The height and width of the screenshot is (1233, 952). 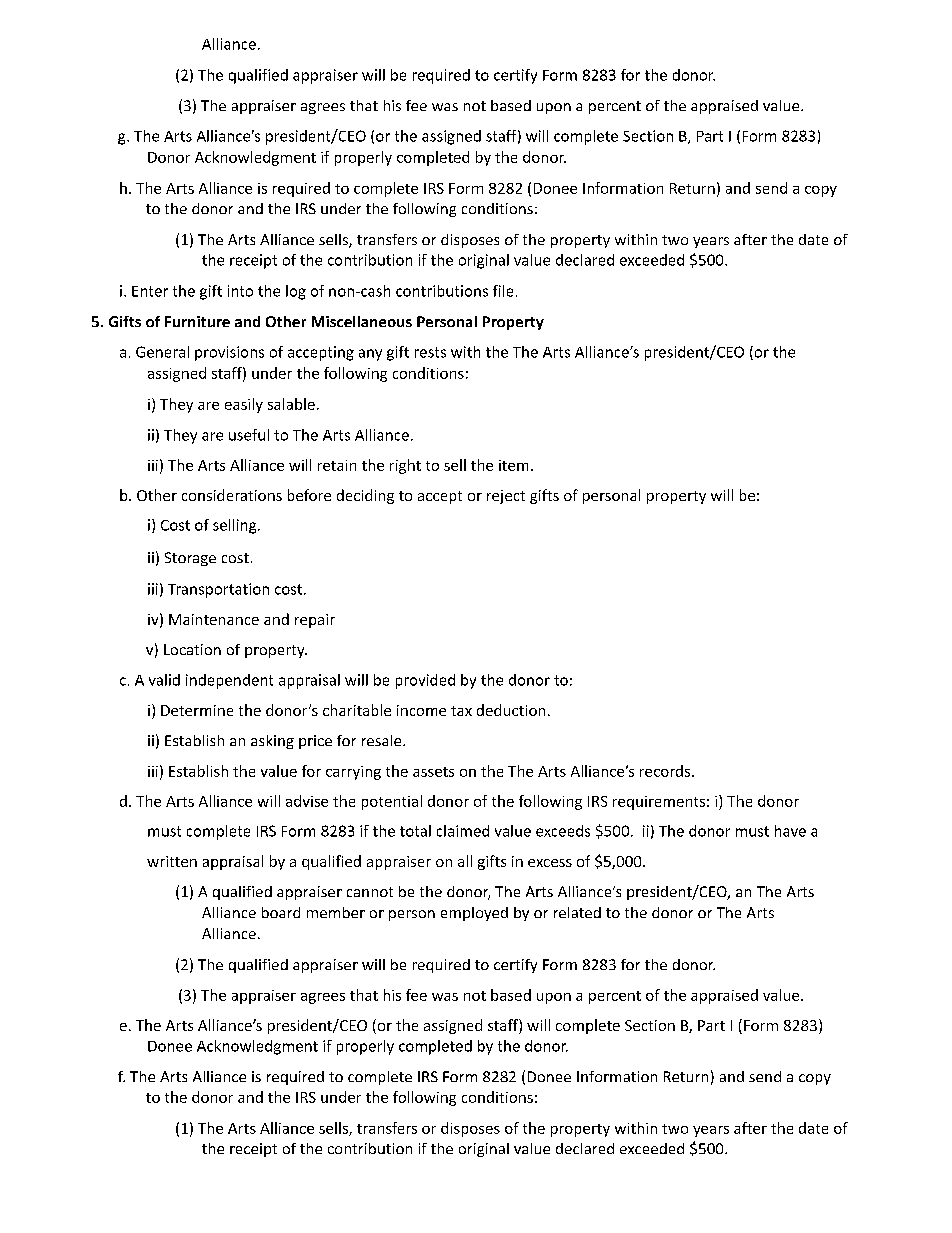 What do you see at coordinates (249, 435) in the screenshot?
I see `useful` at bounding box center [249, 435].
